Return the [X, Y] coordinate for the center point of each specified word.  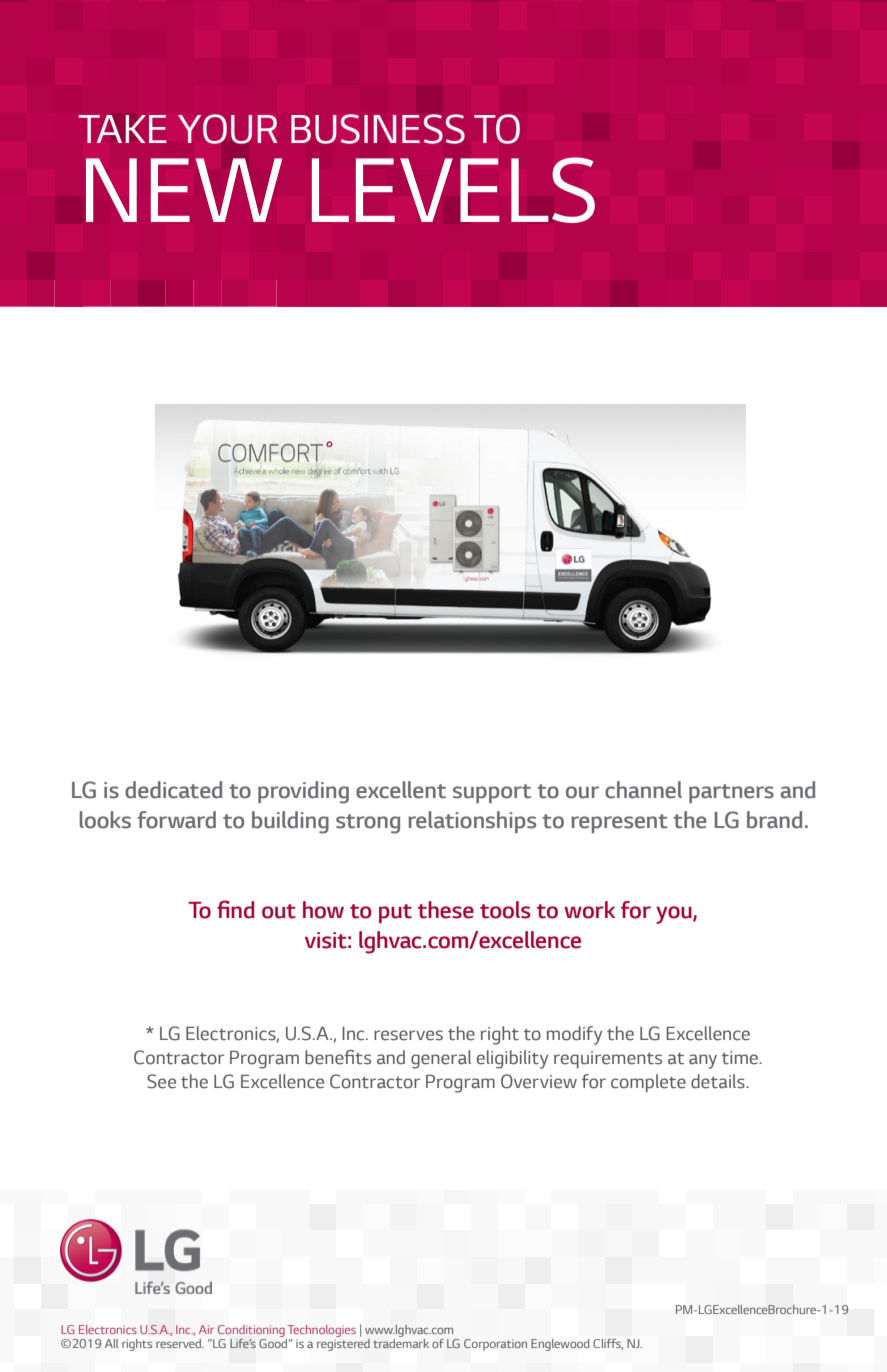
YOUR [228, 129]
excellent [401, 790]
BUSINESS [378, 129]
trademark [401, 1342]
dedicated [174, 790]
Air [206, 1329]
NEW [184, 190]
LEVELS [453, 190]
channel [643, 790]
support [492, 793]
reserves [408, 1035]
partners [731, 793]
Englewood [560, 1345]
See [161, 1081]
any [703, 1061]
